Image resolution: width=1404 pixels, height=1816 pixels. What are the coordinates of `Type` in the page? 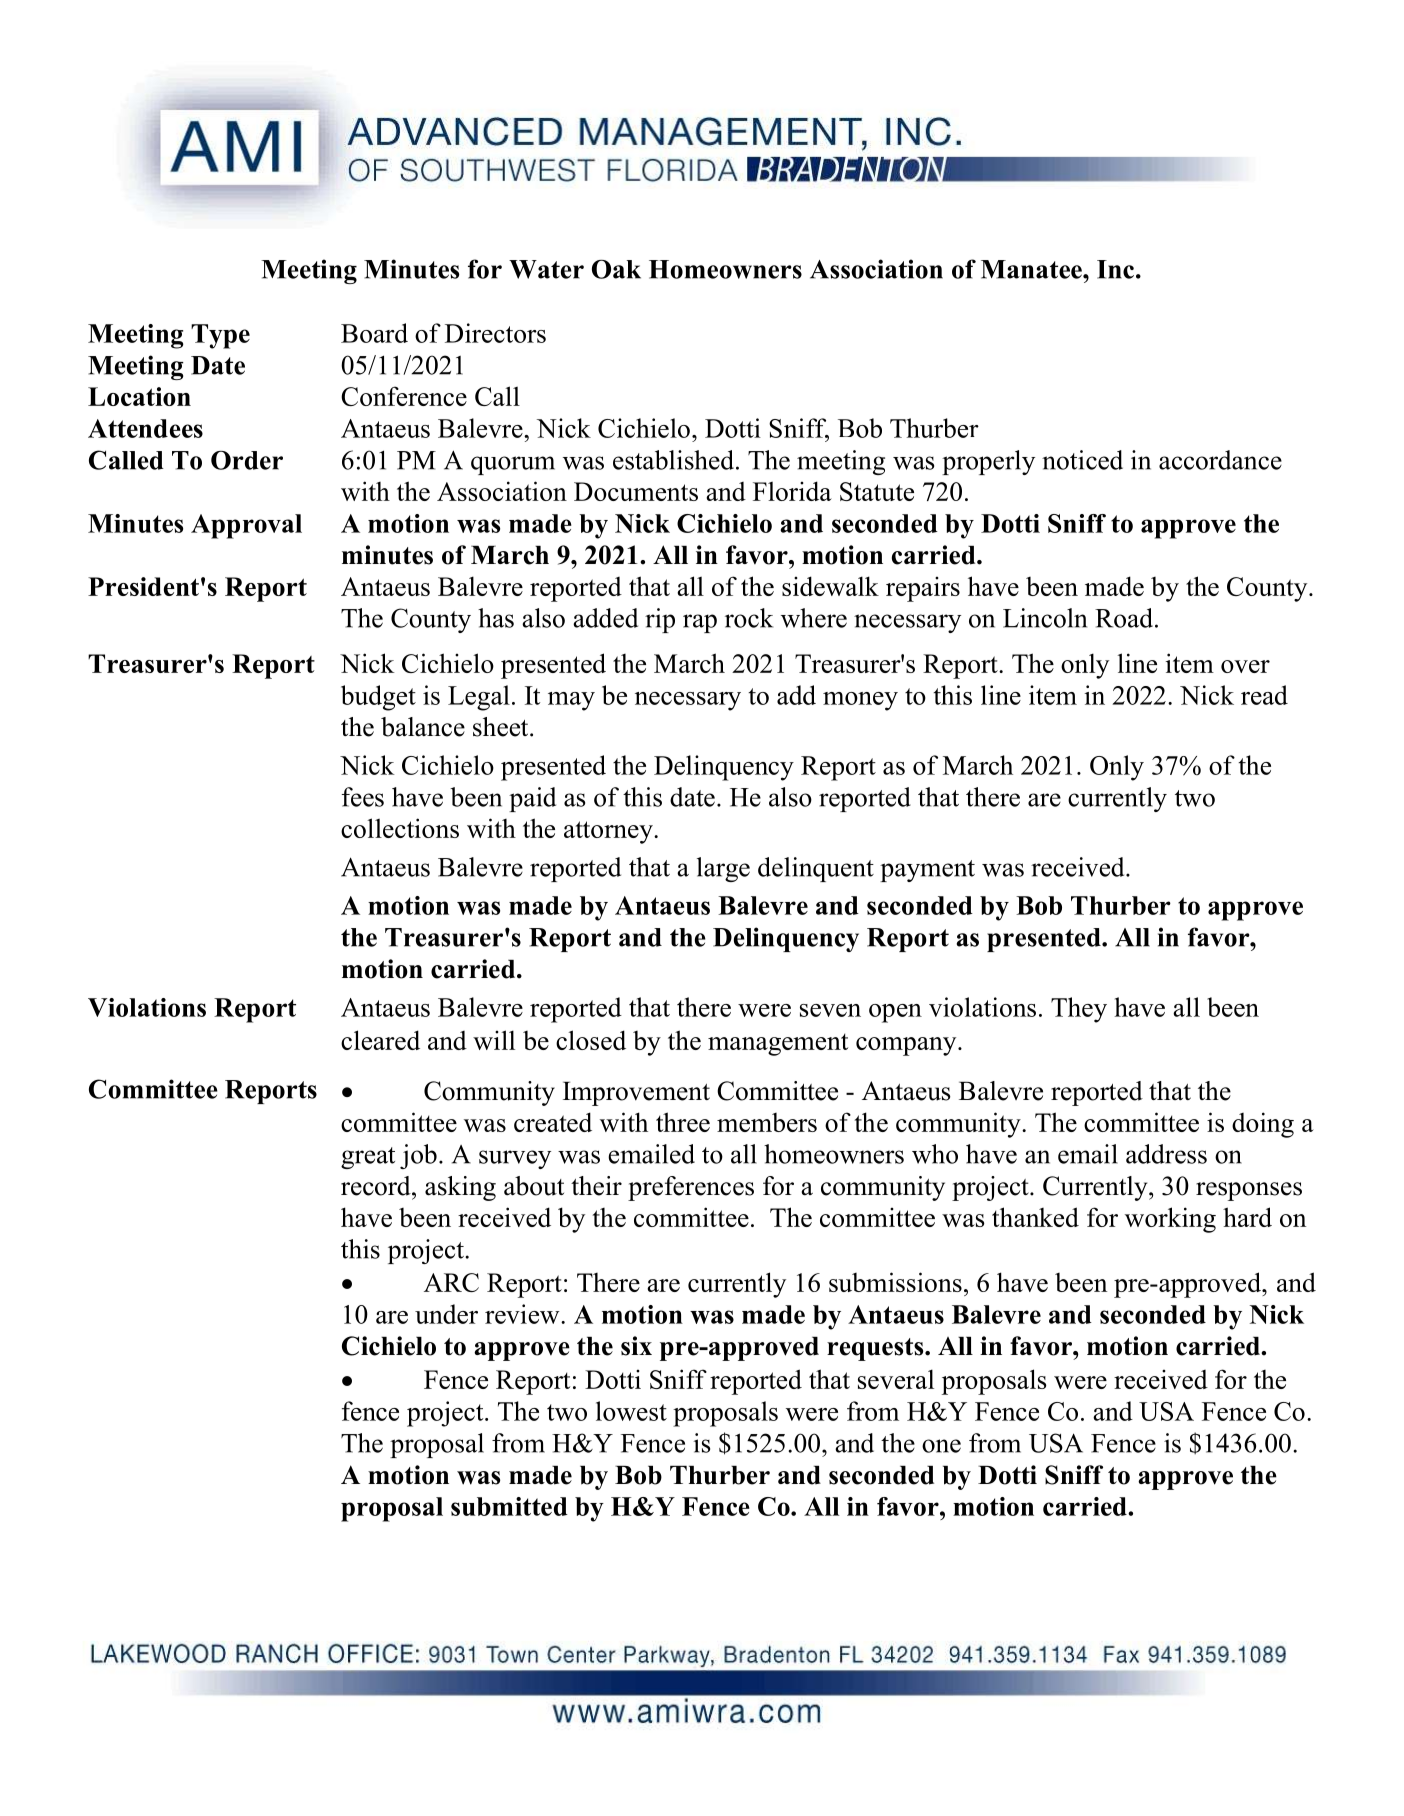 It's located at (220, 336).
